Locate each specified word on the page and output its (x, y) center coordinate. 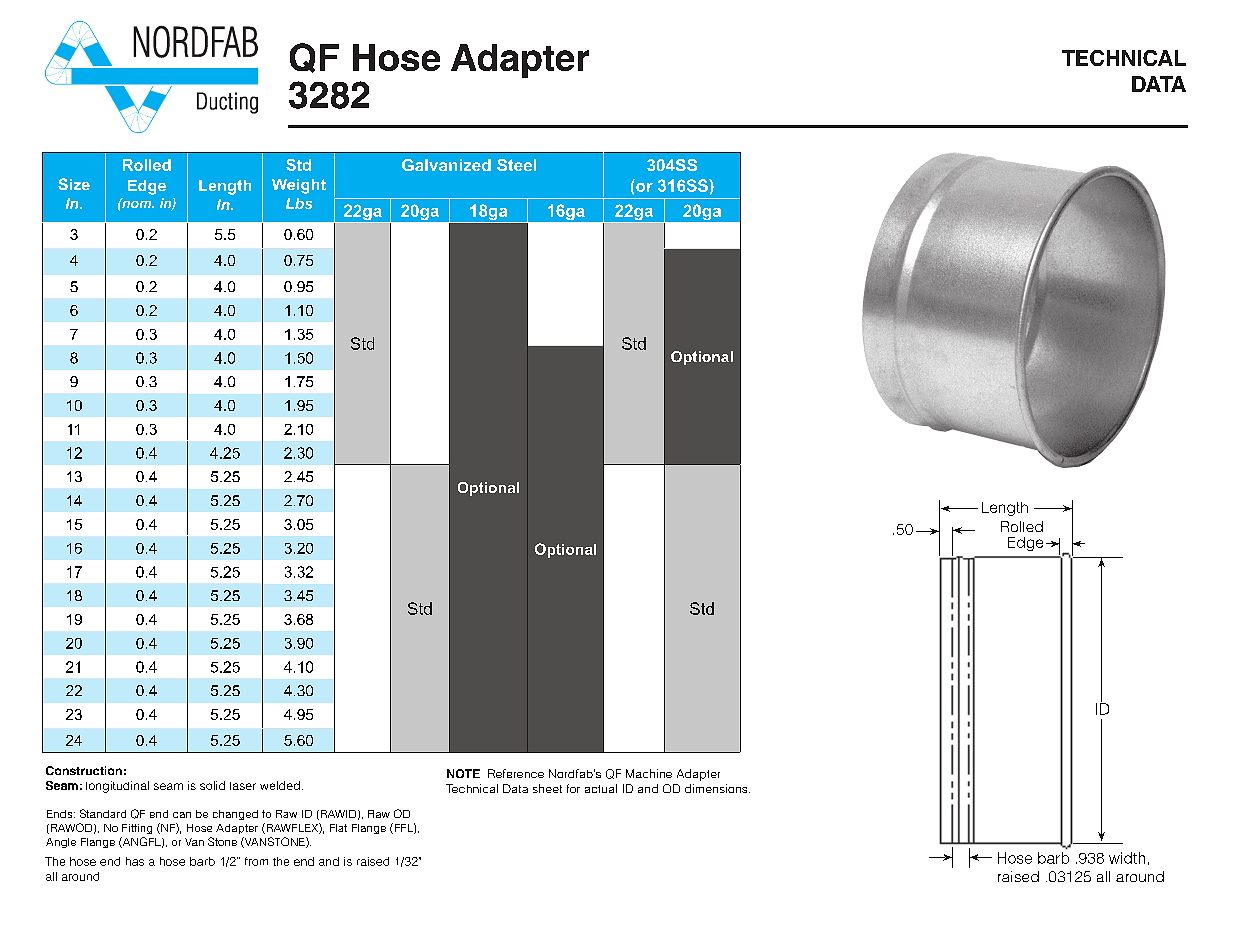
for (573, 788)
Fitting (137, 829)
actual (601, 788)
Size (74, 184)
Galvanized (446, 165)
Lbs (299, 203)
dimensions (717, 788)
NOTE (463, 773)
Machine (649, 773)
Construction (84, 770)
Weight (299, 186)
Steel (516, 165)
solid (212, 785)
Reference (516, 773)
